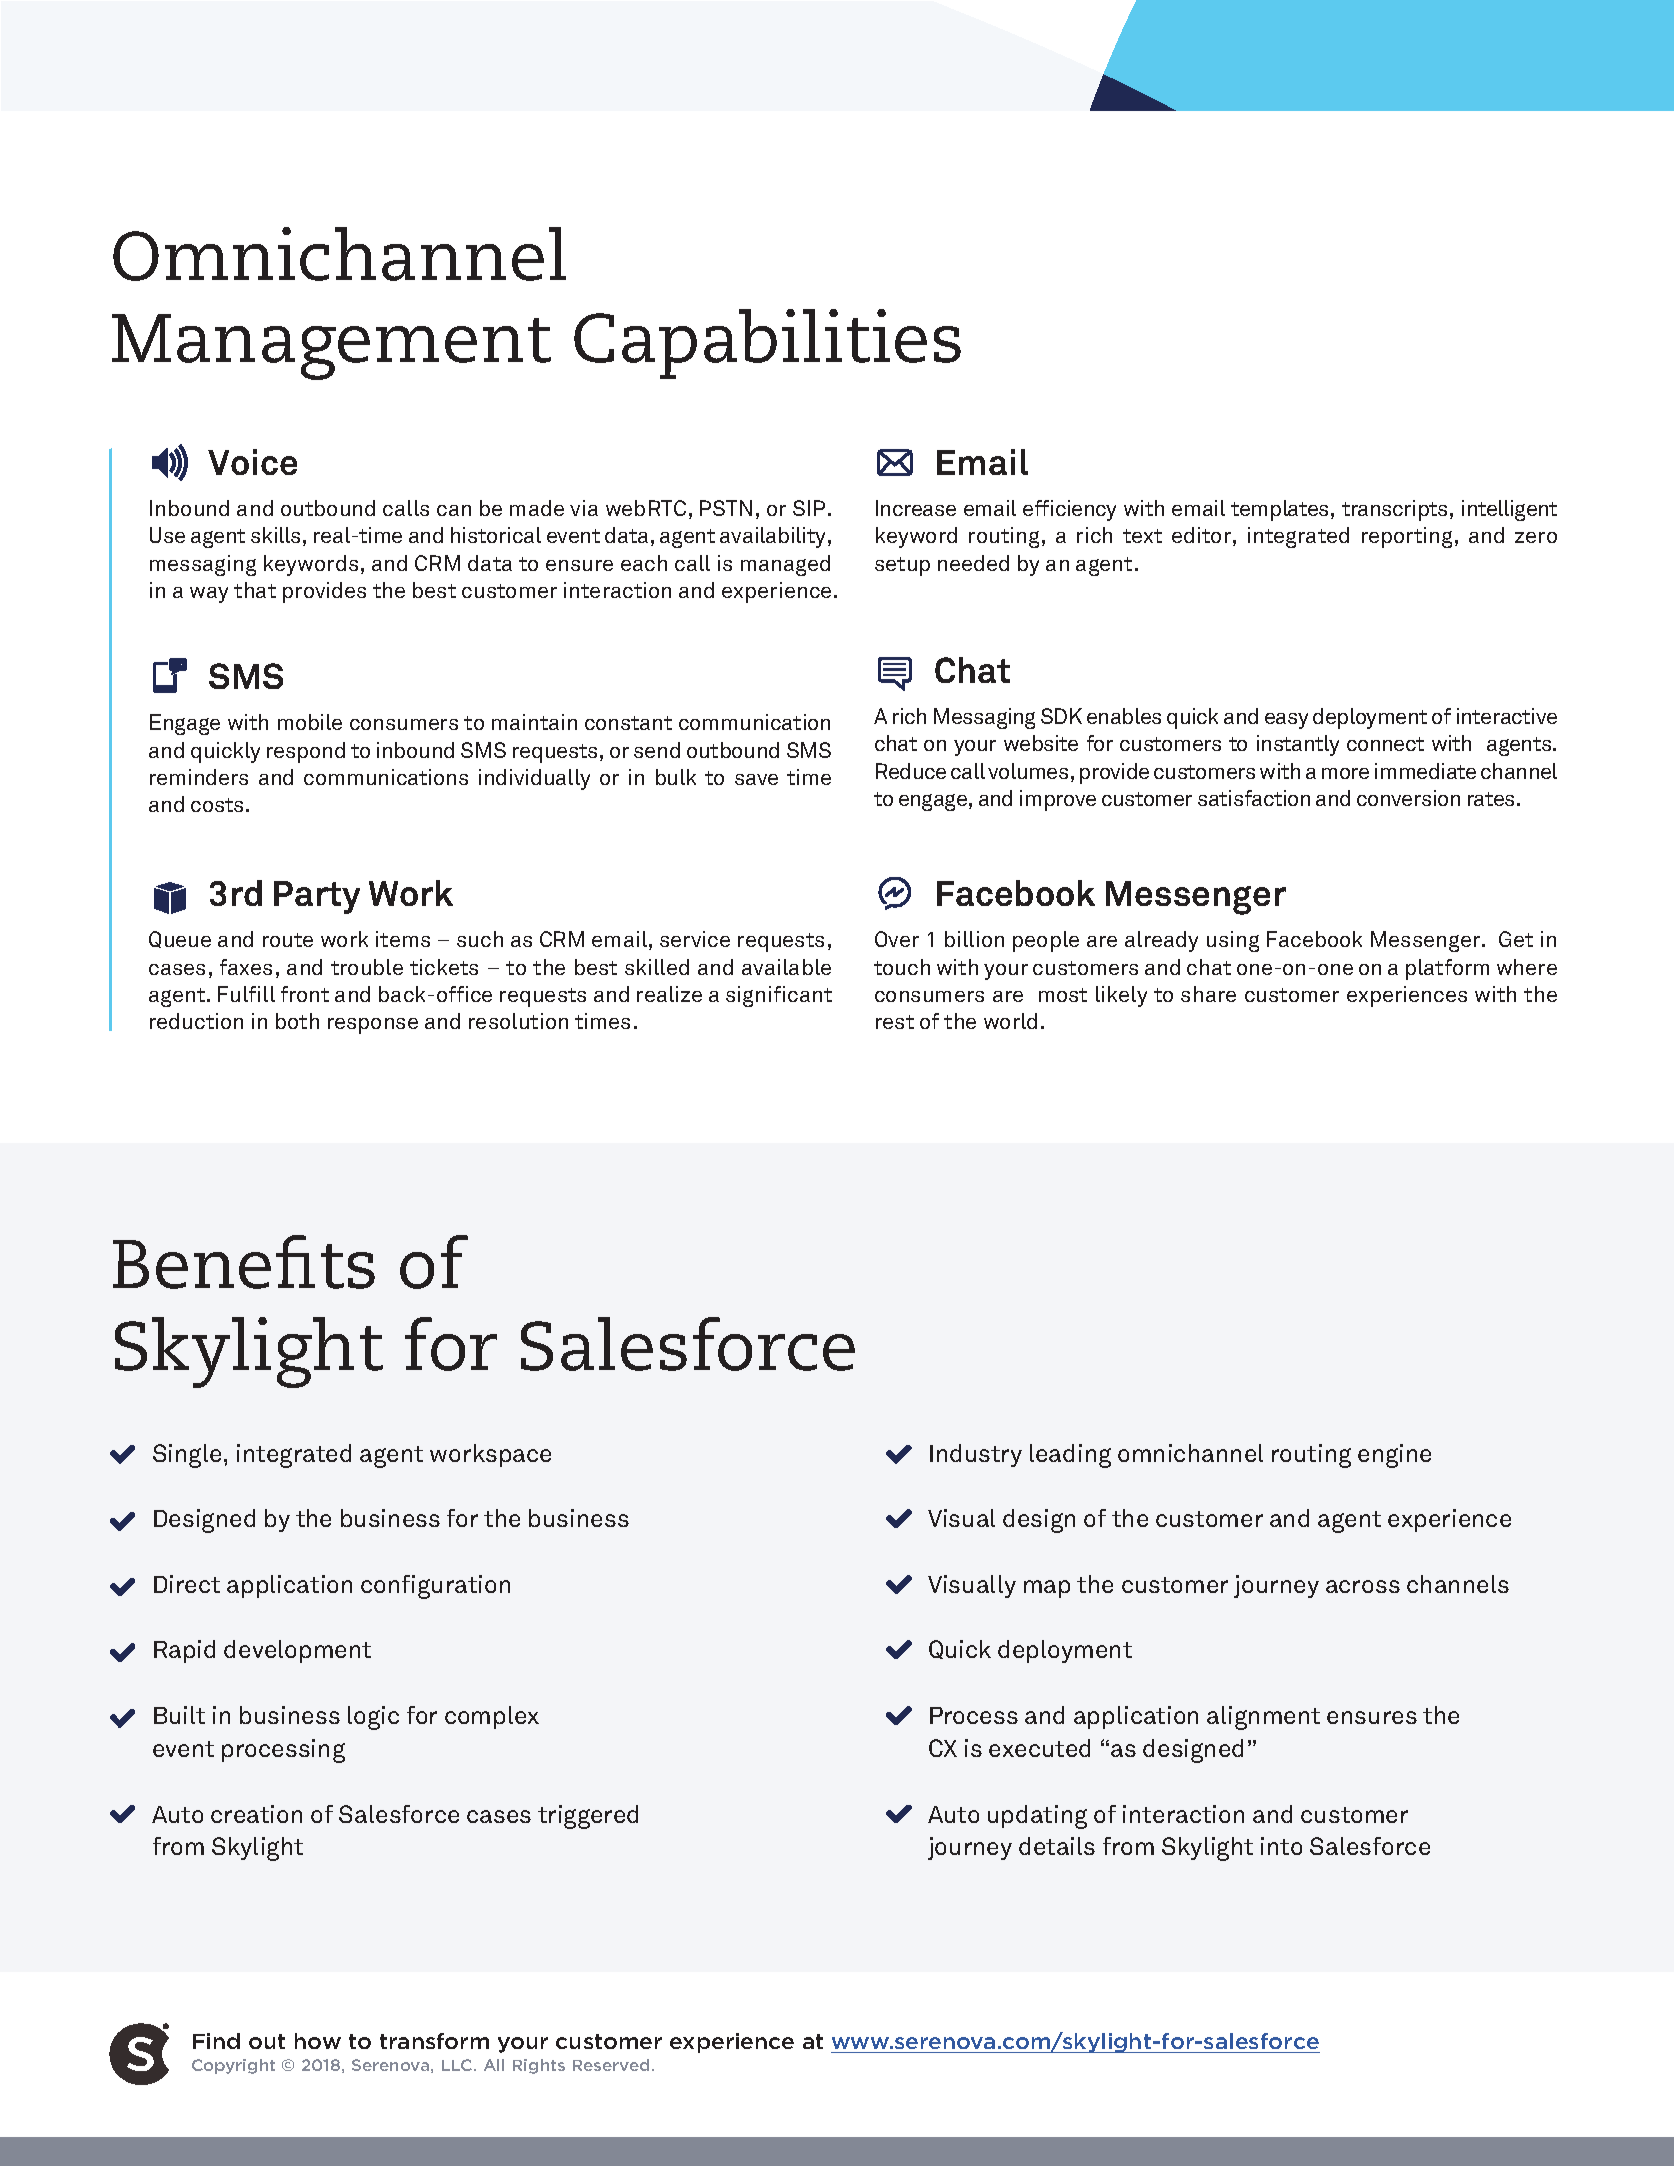  Describe the element at coordinates (373, 1026) in the image. I see `response` at that location.
